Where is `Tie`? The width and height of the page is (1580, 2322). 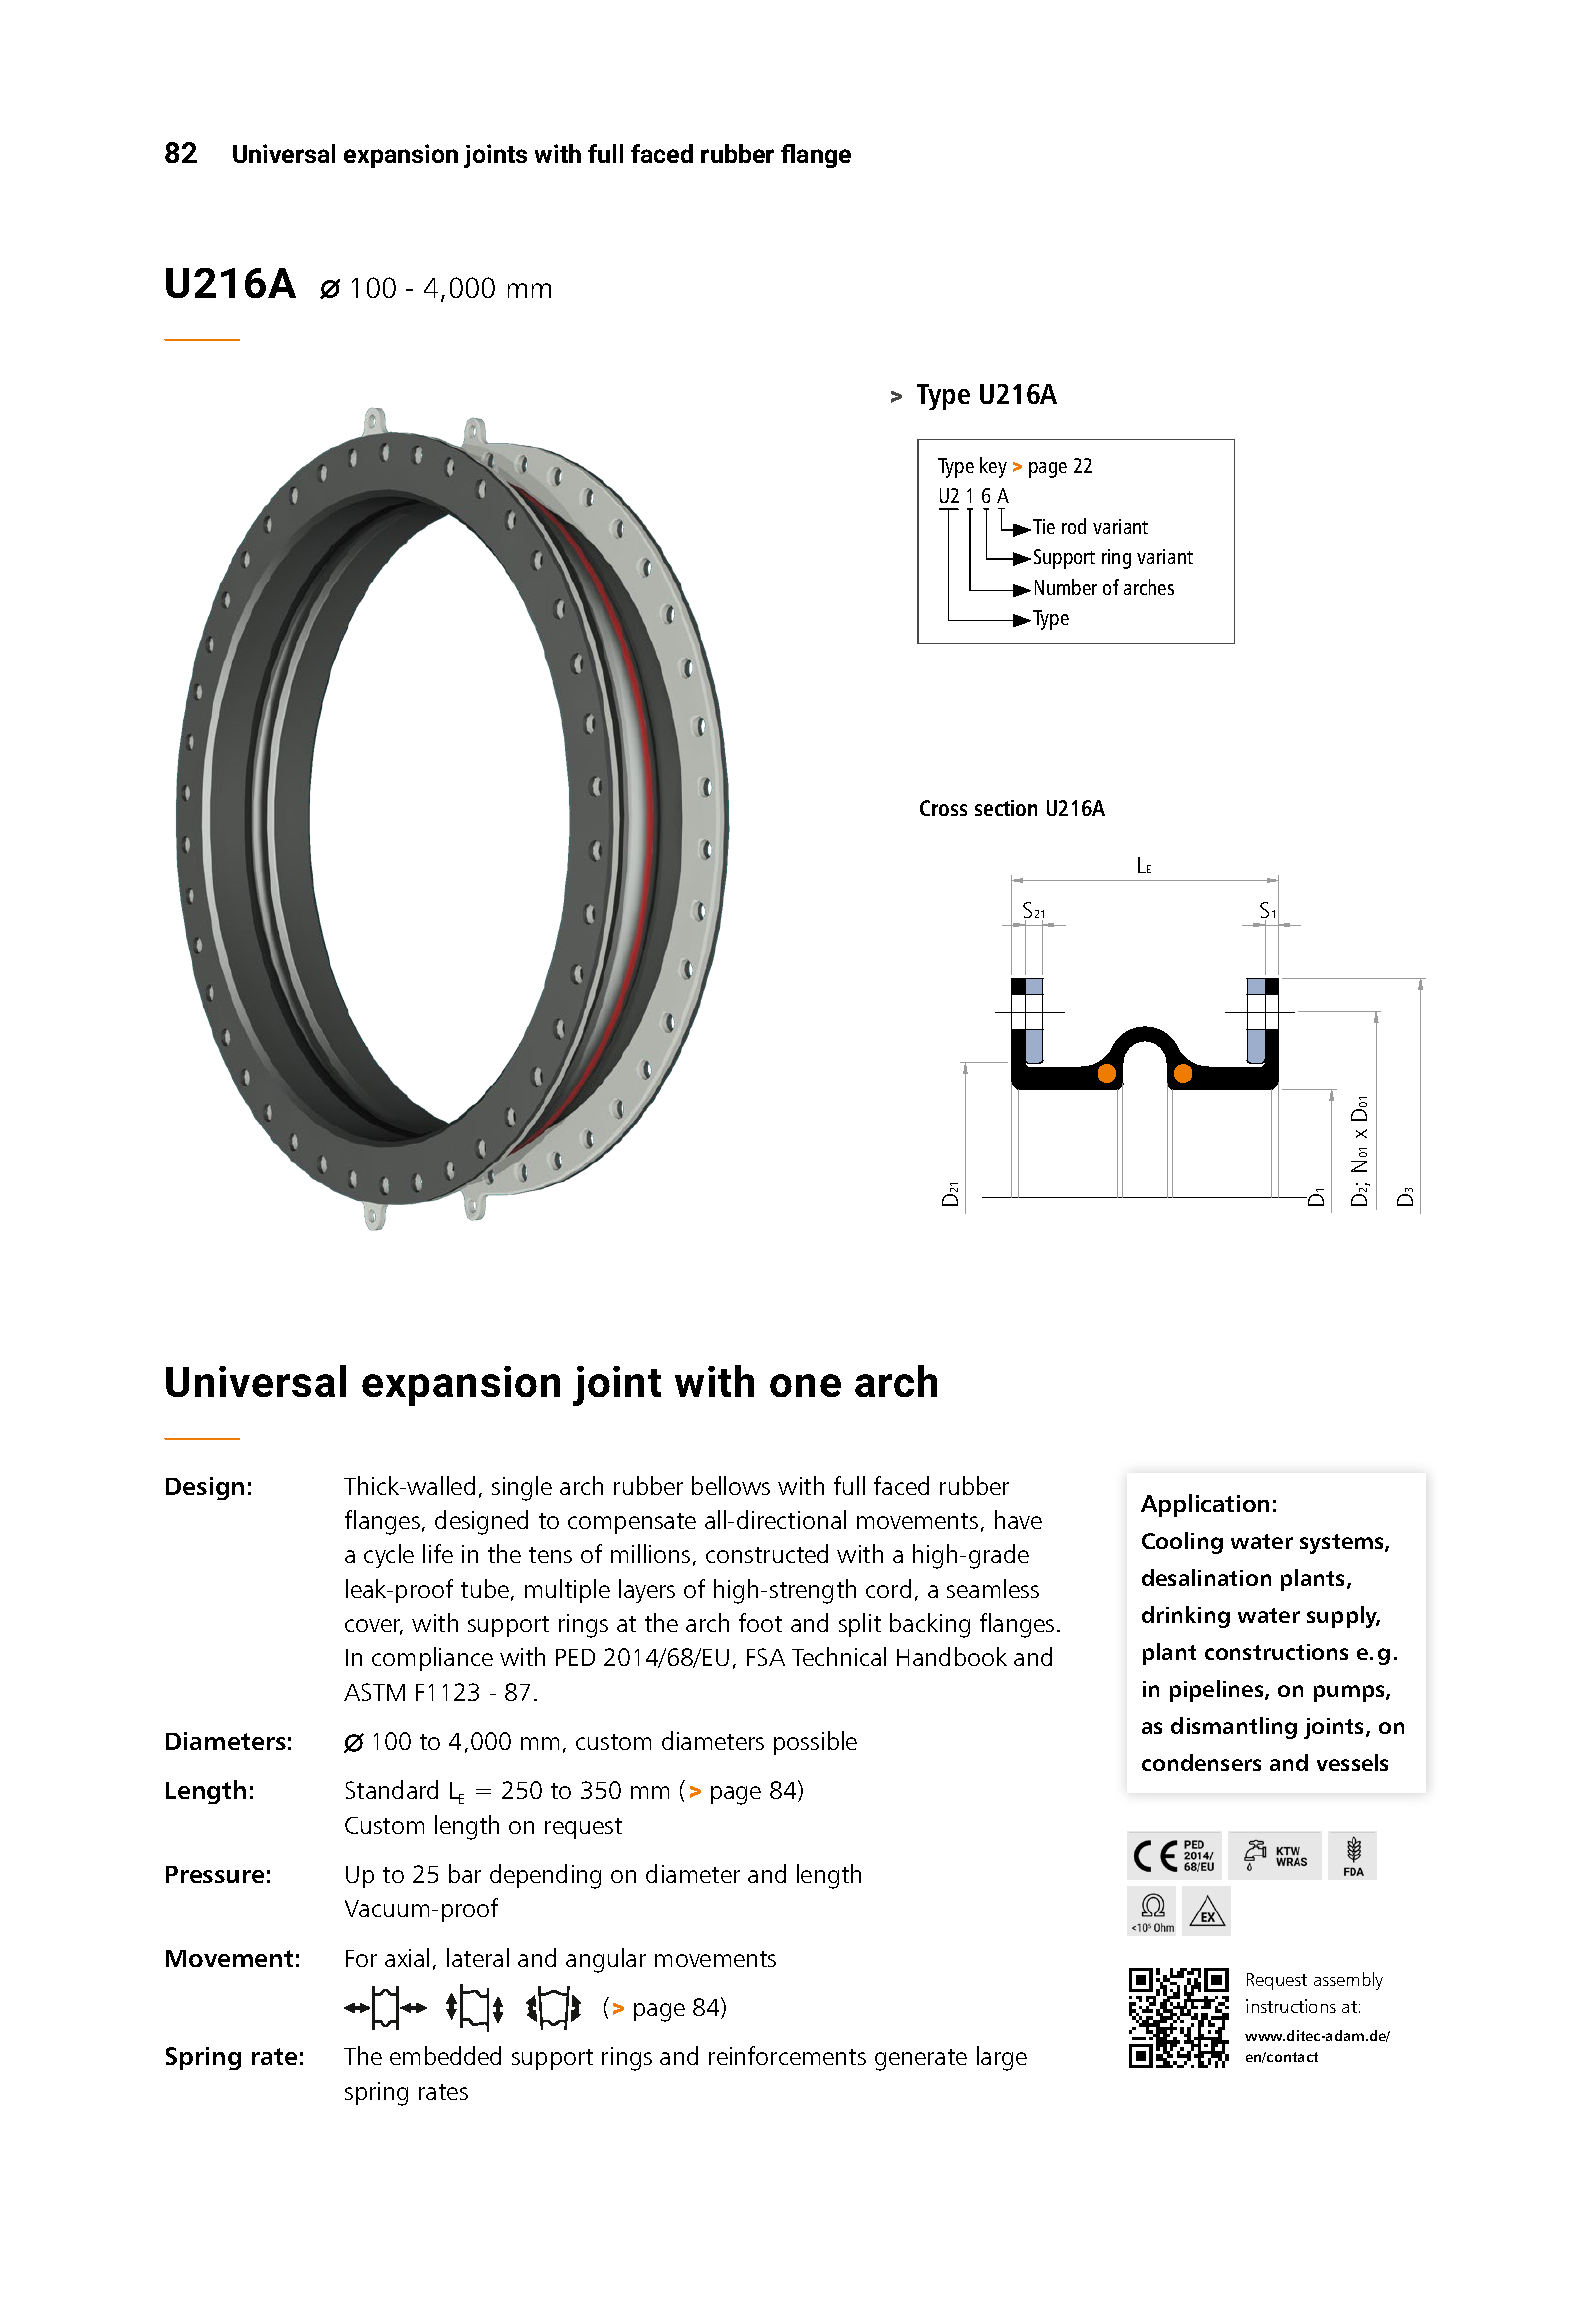 Tie is located at coordinates (1044, 526).
